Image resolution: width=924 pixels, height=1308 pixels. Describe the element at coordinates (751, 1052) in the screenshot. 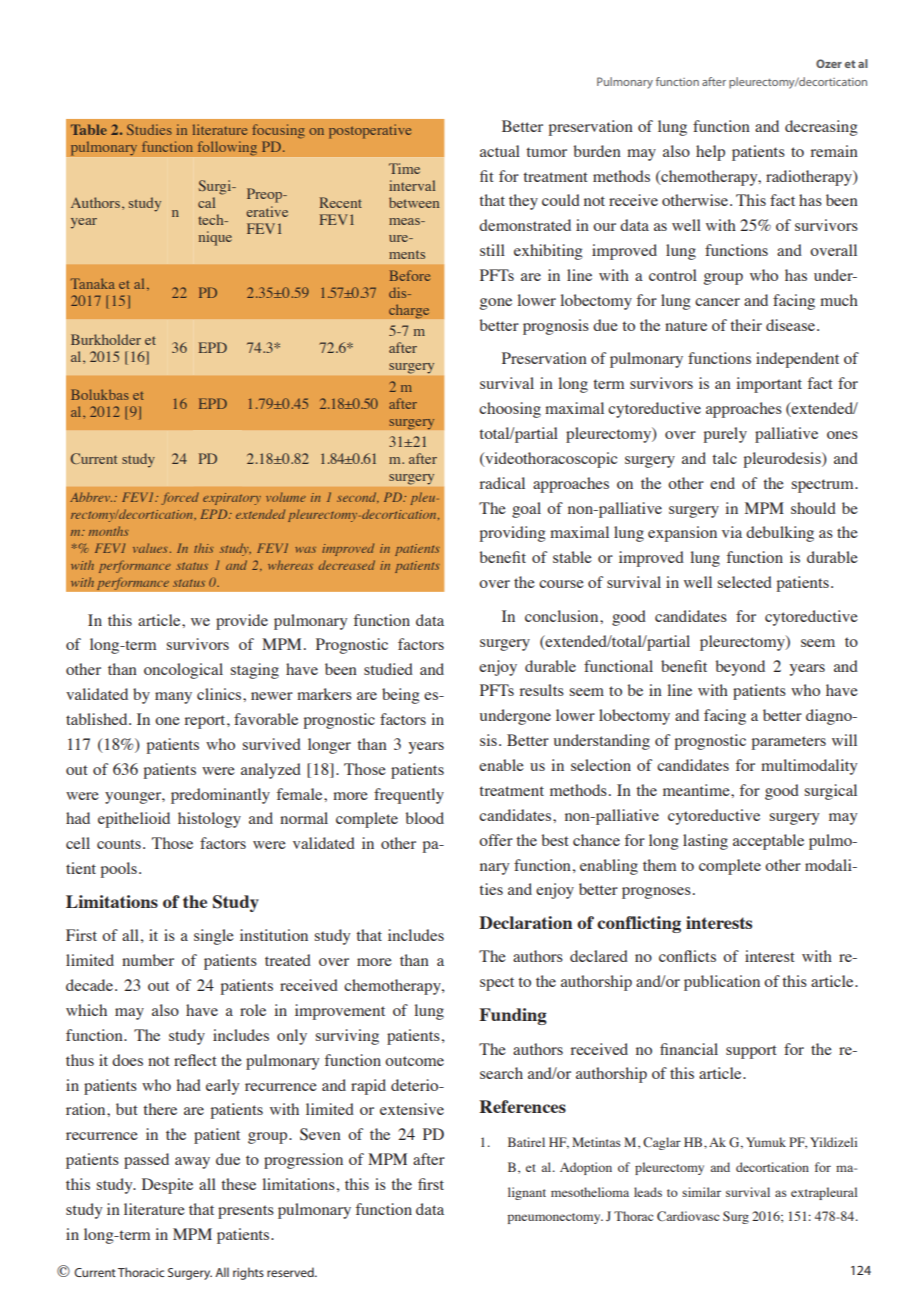

I see `support` at that location.
